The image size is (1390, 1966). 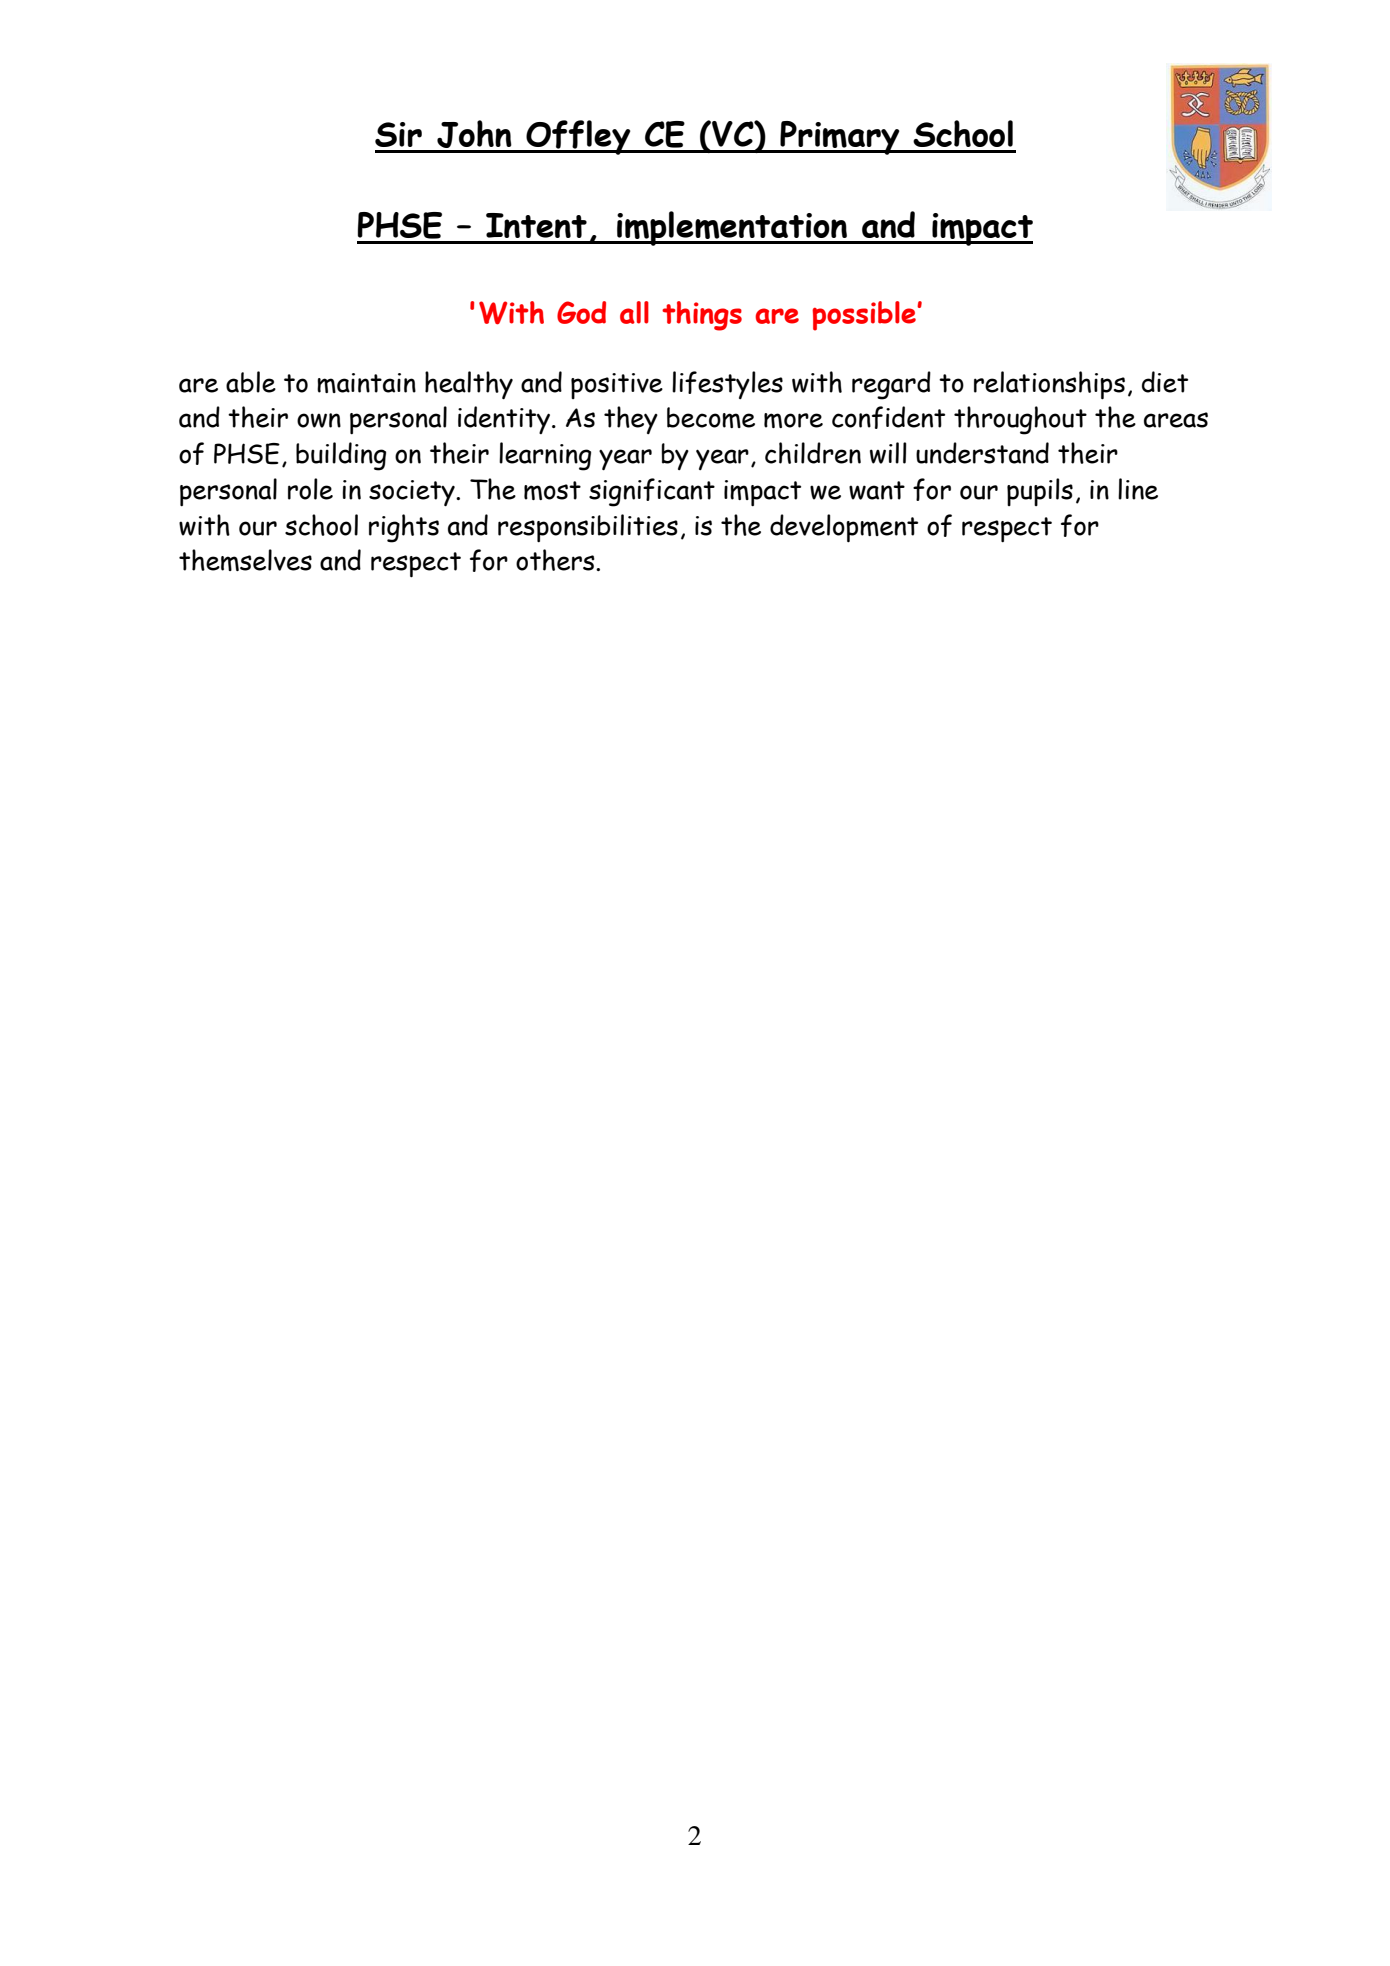 What do you see at coordinates (844, 528) in the screenshot?
I see `development` at bounding box center [844, 528].
